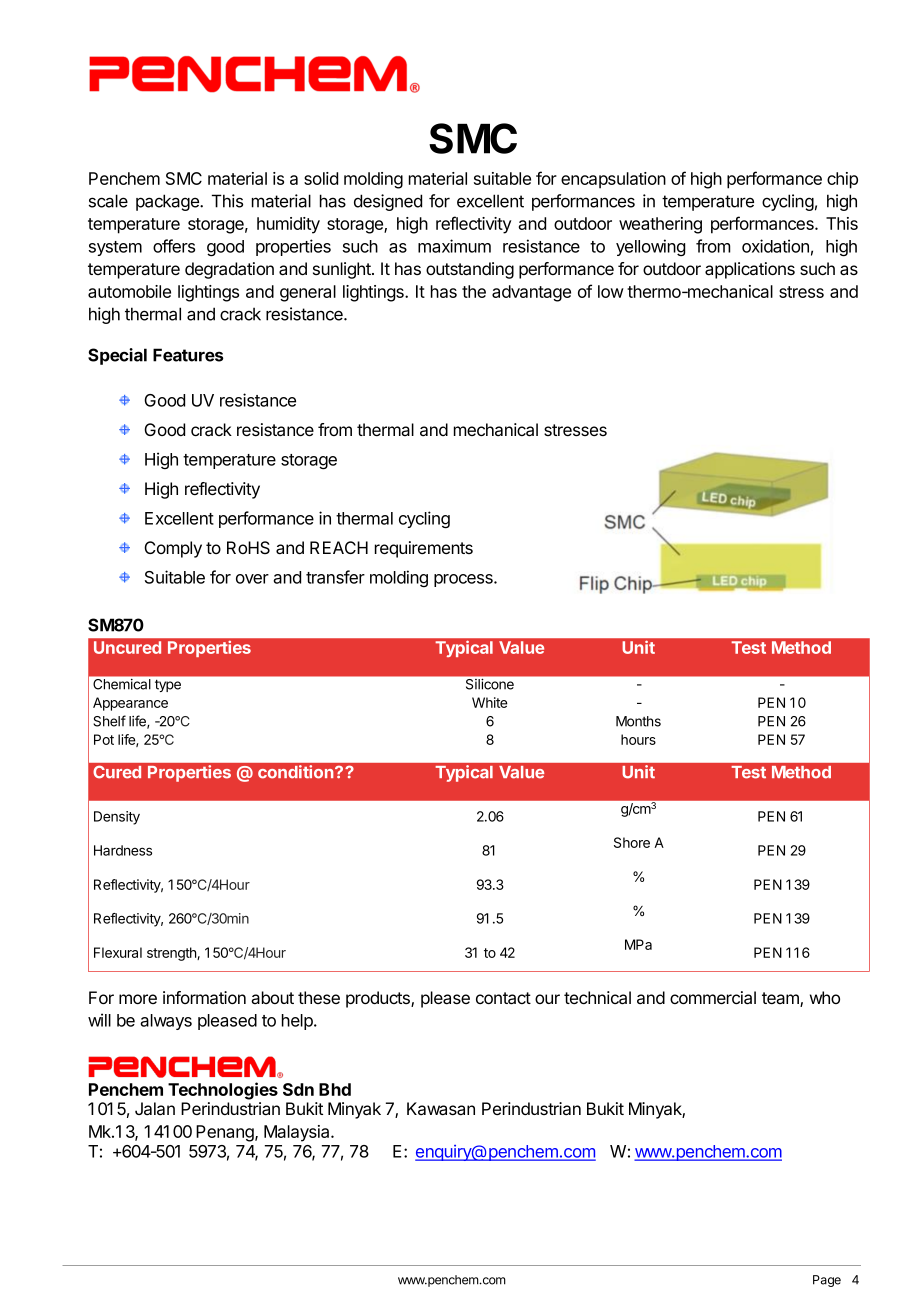 The height and width of the screenshot is (1308, 924). What do you see at coordinates (424, 549) in the screenshot?
I see `requirements` at bounding box center [424, 549].
